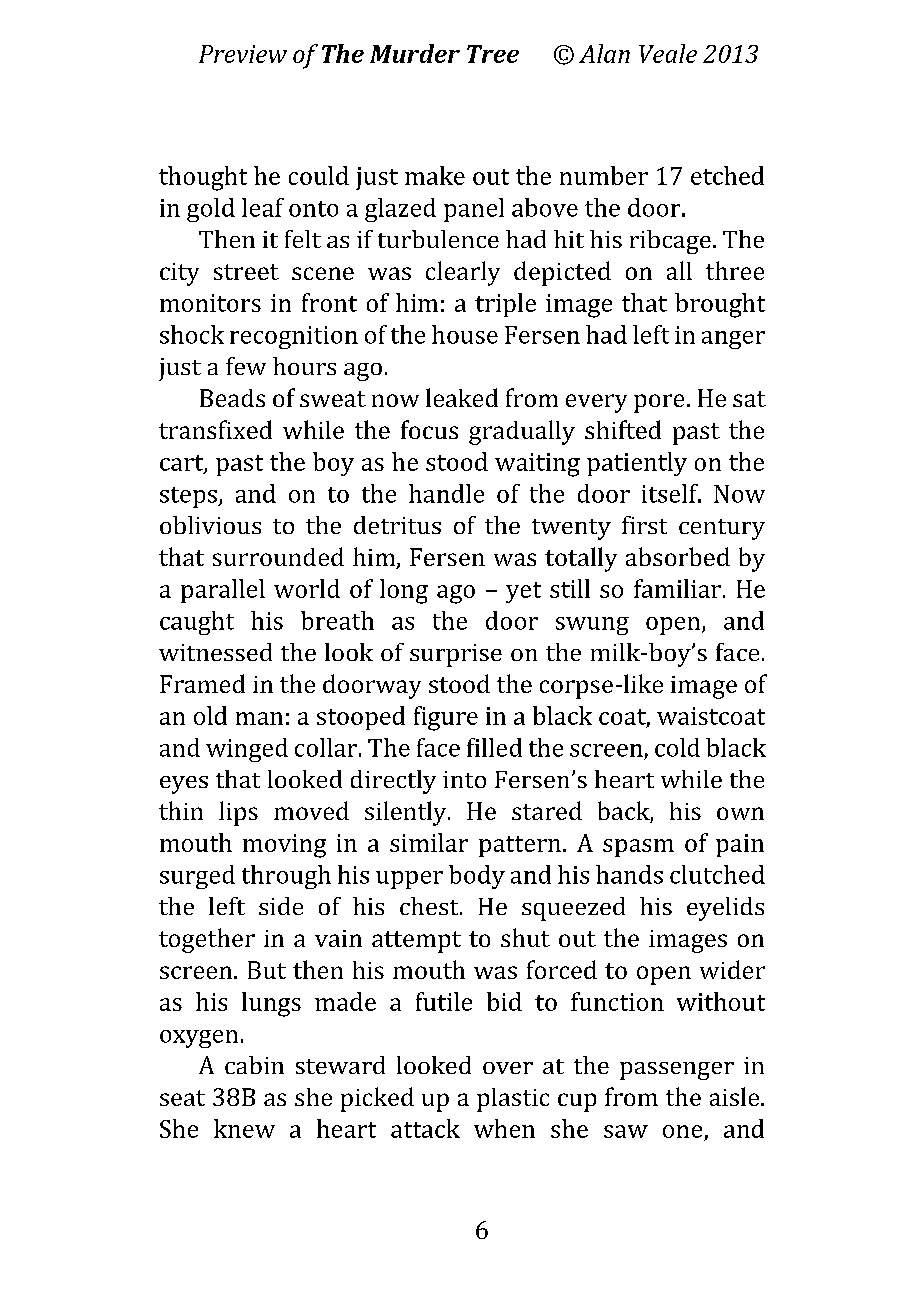  What do you see at coordinates (677, 588) in the document?
I see `familiar` at bounding box center [677, 588].
